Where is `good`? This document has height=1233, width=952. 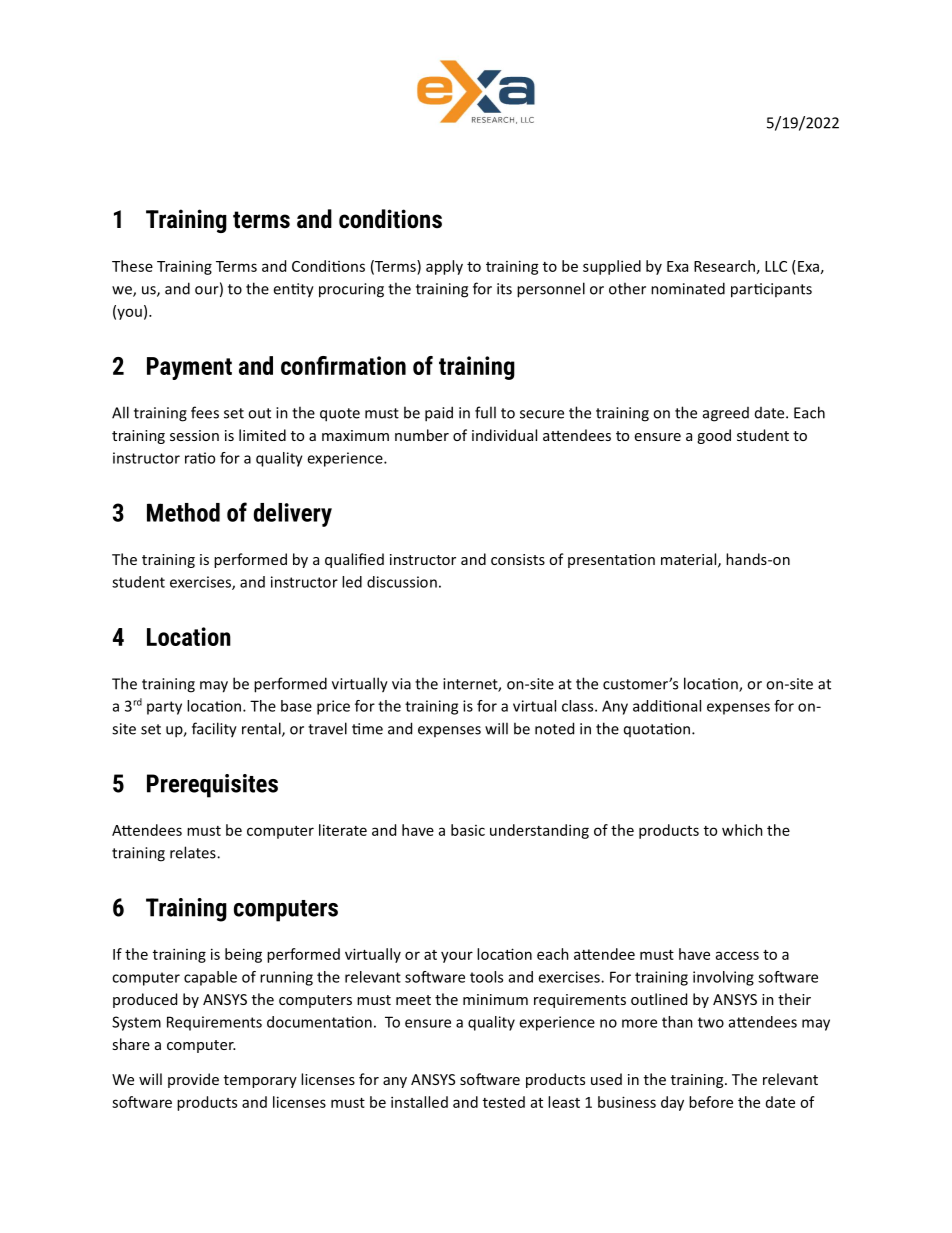
good is located at coordinates (714, 436).
